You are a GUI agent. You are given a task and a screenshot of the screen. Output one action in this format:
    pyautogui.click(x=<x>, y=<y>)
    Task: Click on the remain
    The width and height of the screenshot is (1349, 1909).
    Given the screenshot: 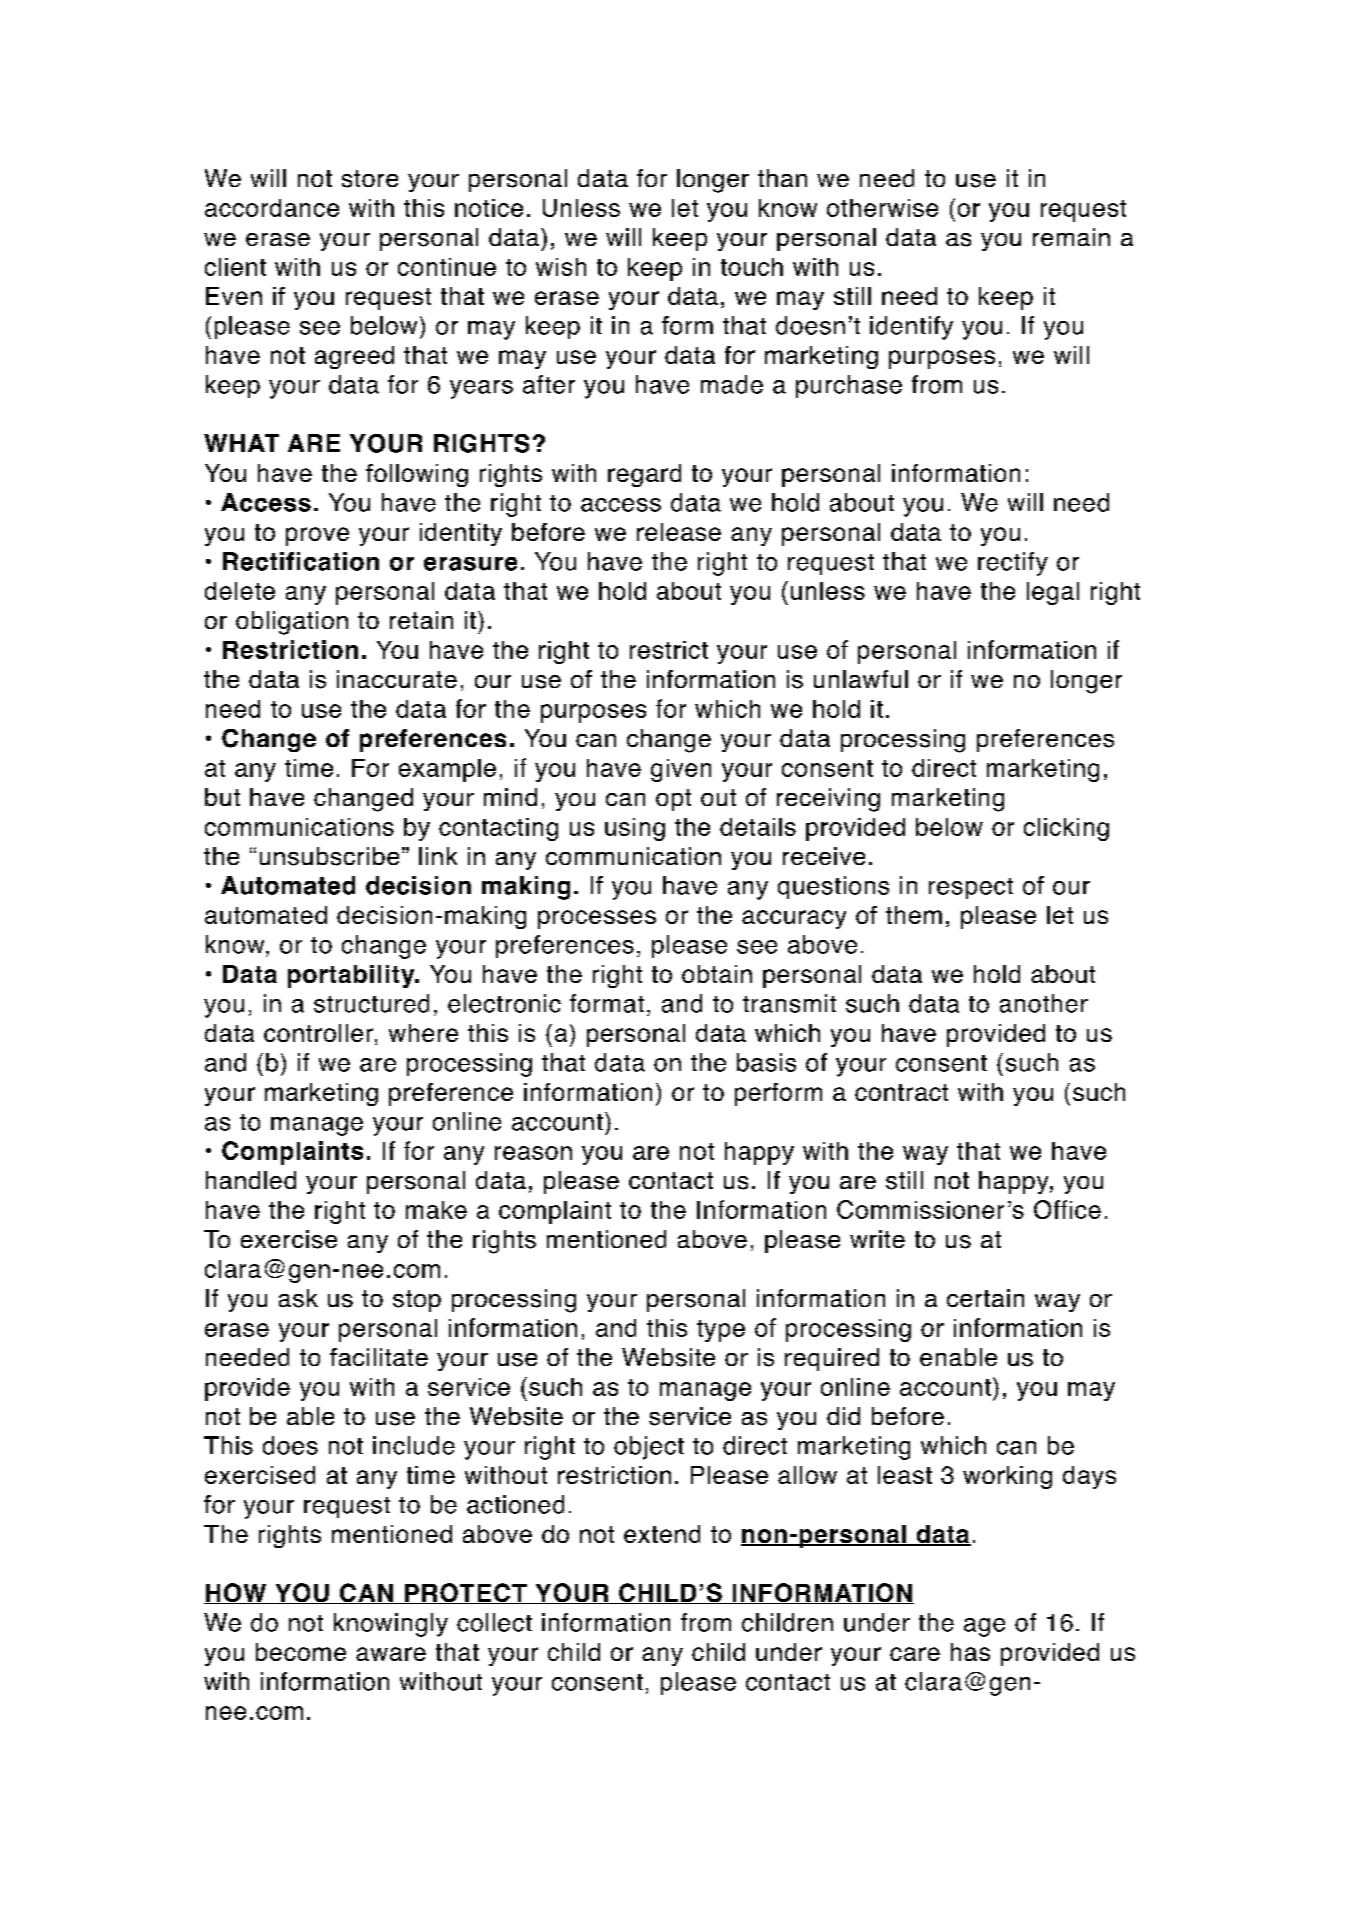 What is the action you would take?
    pyautogui.click(x=1071, y=237)
